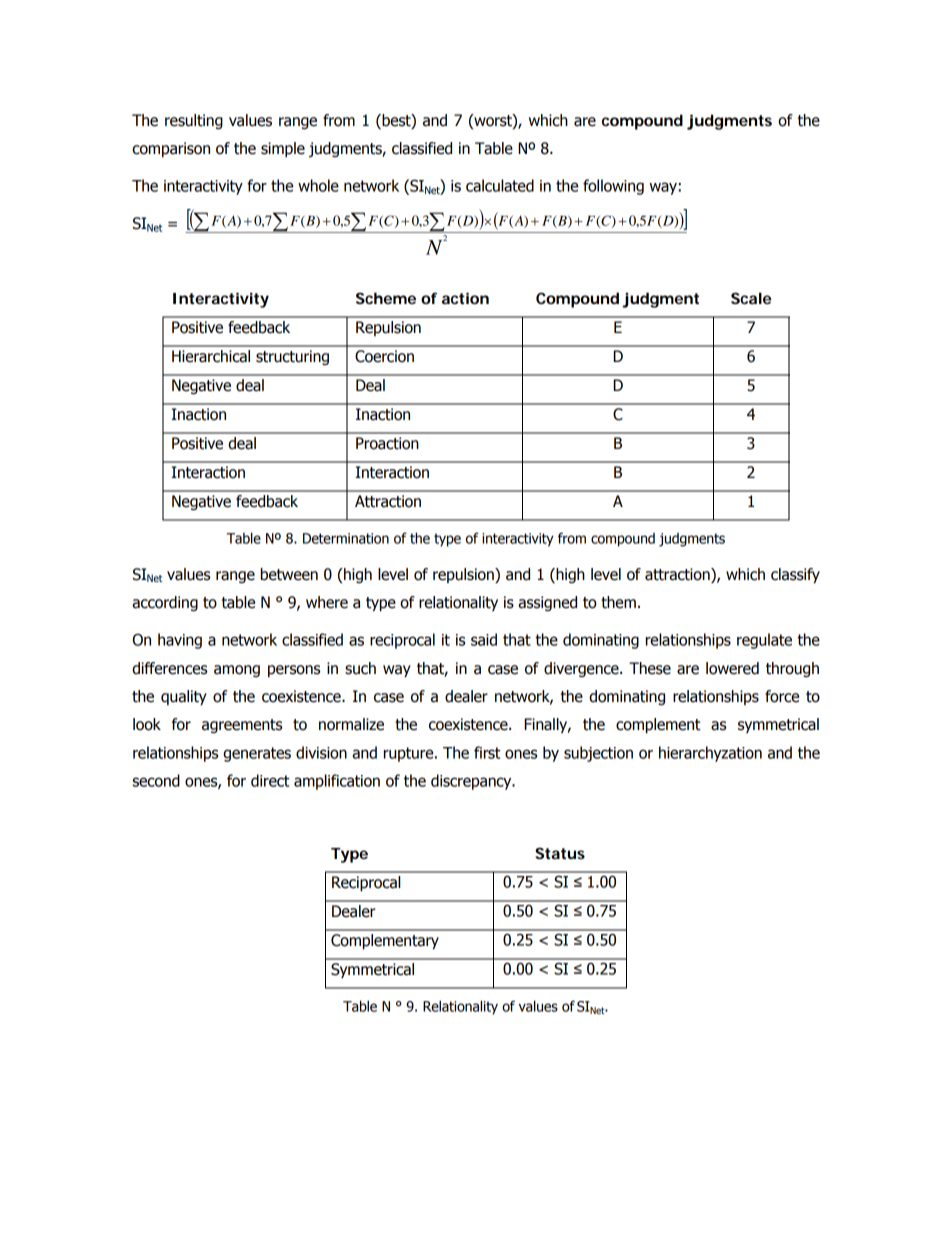 The image size is (952, 1233). What do you see at coordinates (500, 185) in the screenshot?
I see `calculated` at bounding box center [500, 185].
